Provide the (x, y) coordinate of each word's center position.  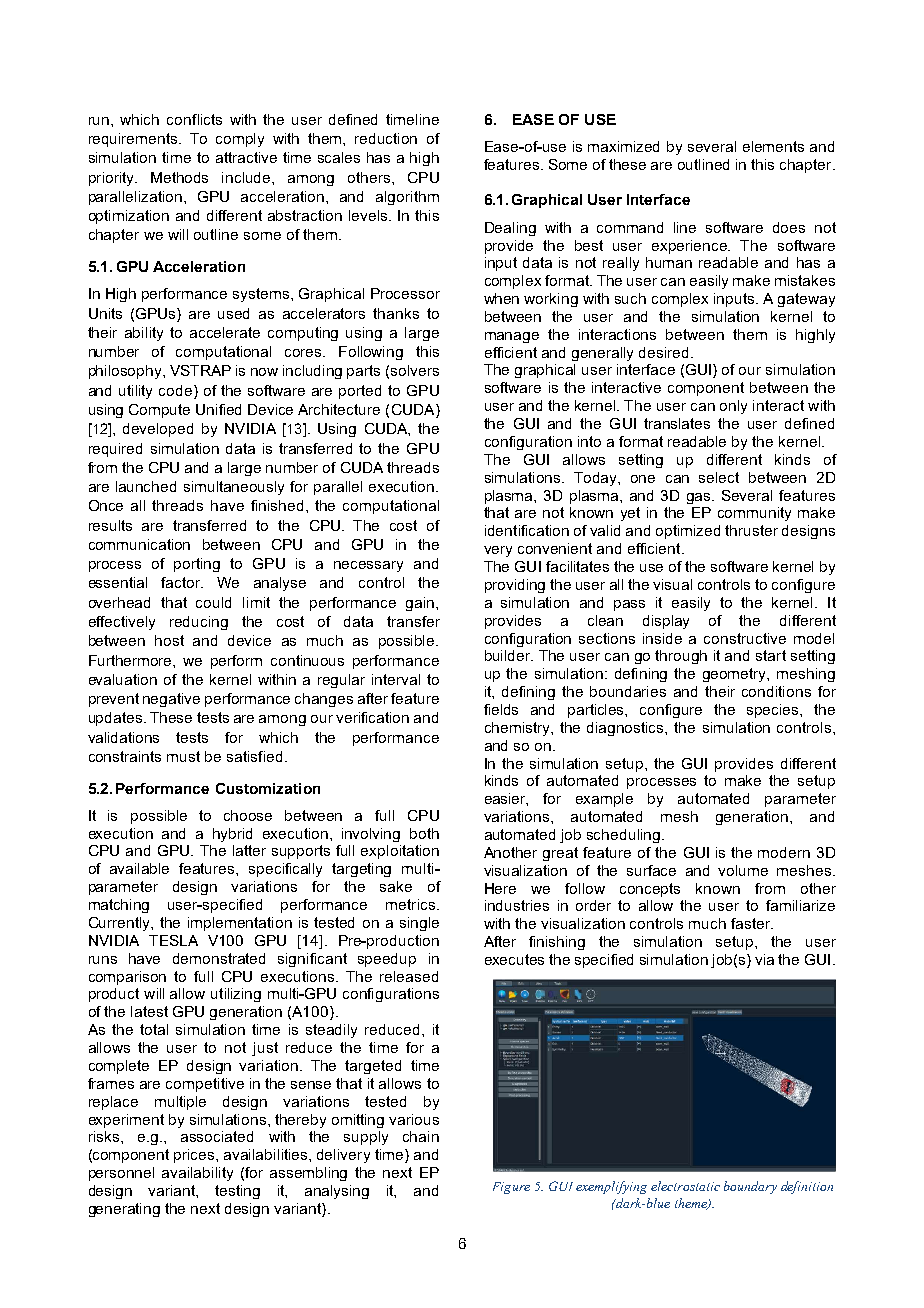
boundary (750, 1187)
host (169, 640)
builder (509, 655)
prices (195, 1156)
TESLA (173, 940)
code (177, 390)
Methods (179, 177)
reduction (386, 138)
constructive (745, 638)
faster (752, 923)
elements (773, 146)
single (419, 924)
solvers (415, 370)
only (733, 407)
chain (421, 1136)
